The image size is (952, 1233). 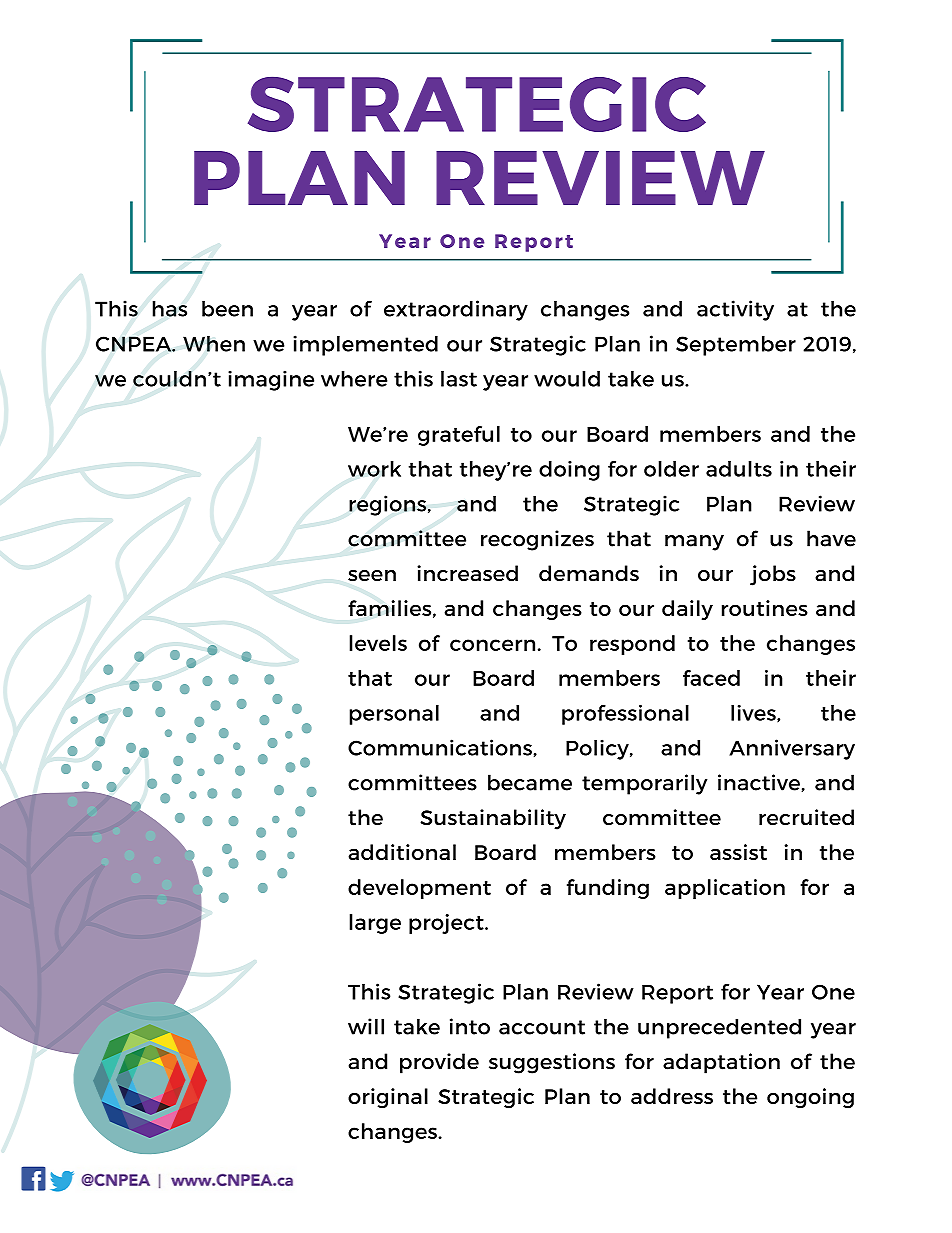 I want to click on will, so click(x=366, y=1026).
